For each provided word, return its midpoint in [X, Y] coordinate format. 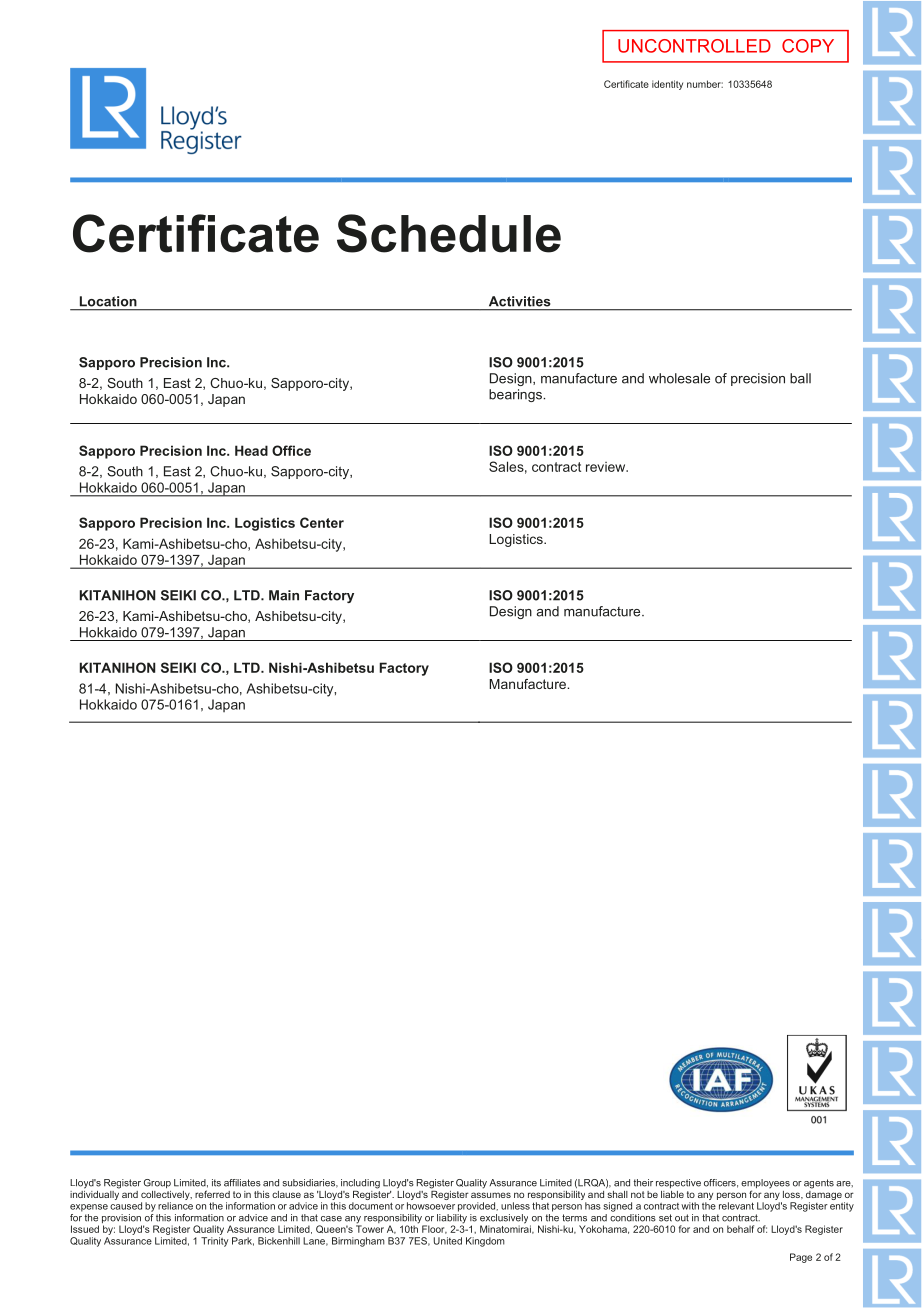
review [607, 467]
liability [452, 1218]
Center [322, 522]
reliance [175, 1206]
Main [284, 595]
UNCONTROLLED [694, 46]
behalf [740, 1229]
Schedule [449, 233]
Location [108, 301]
